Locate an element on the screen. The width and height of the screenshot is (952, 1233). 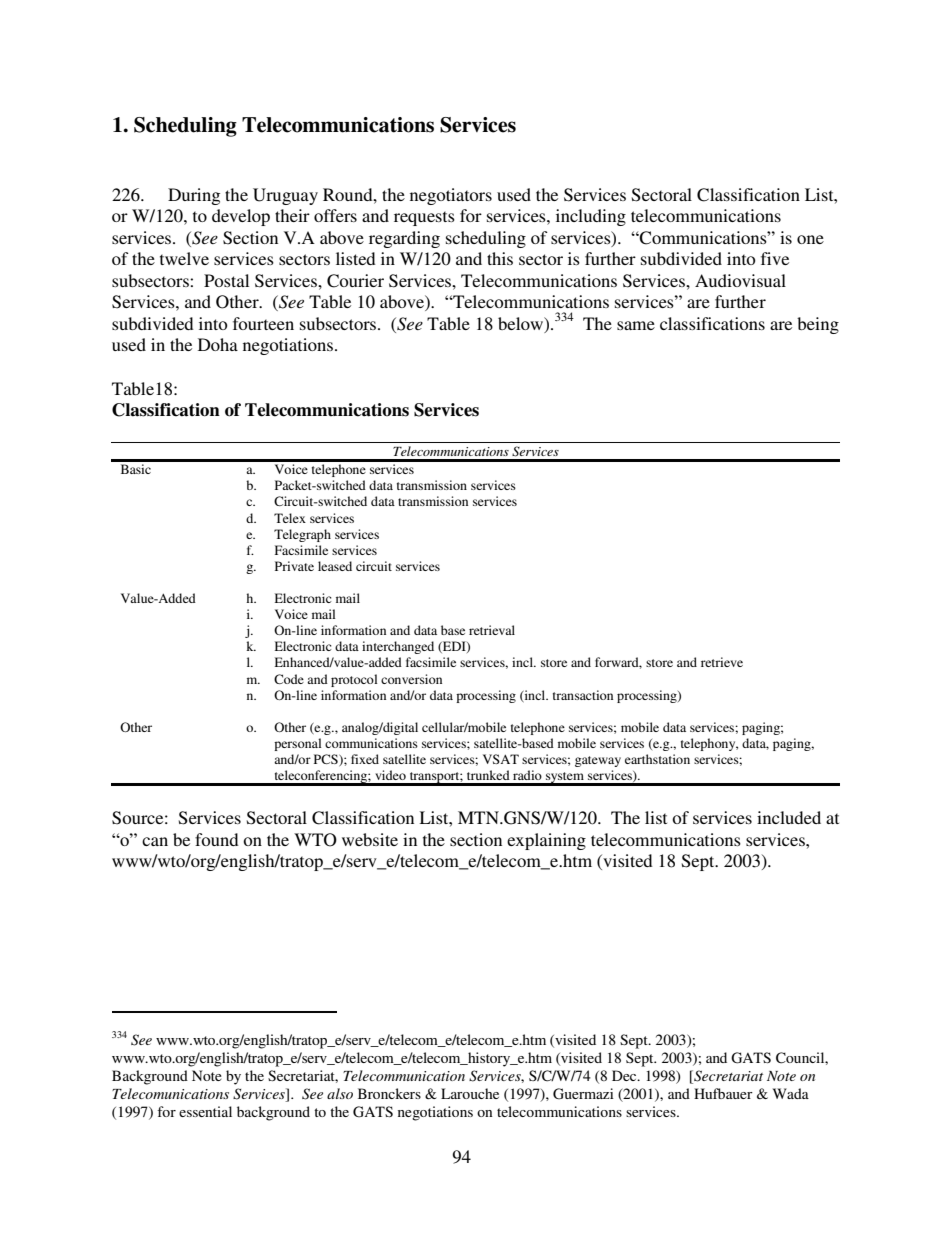
Code is located at coordinates (289, 679).
